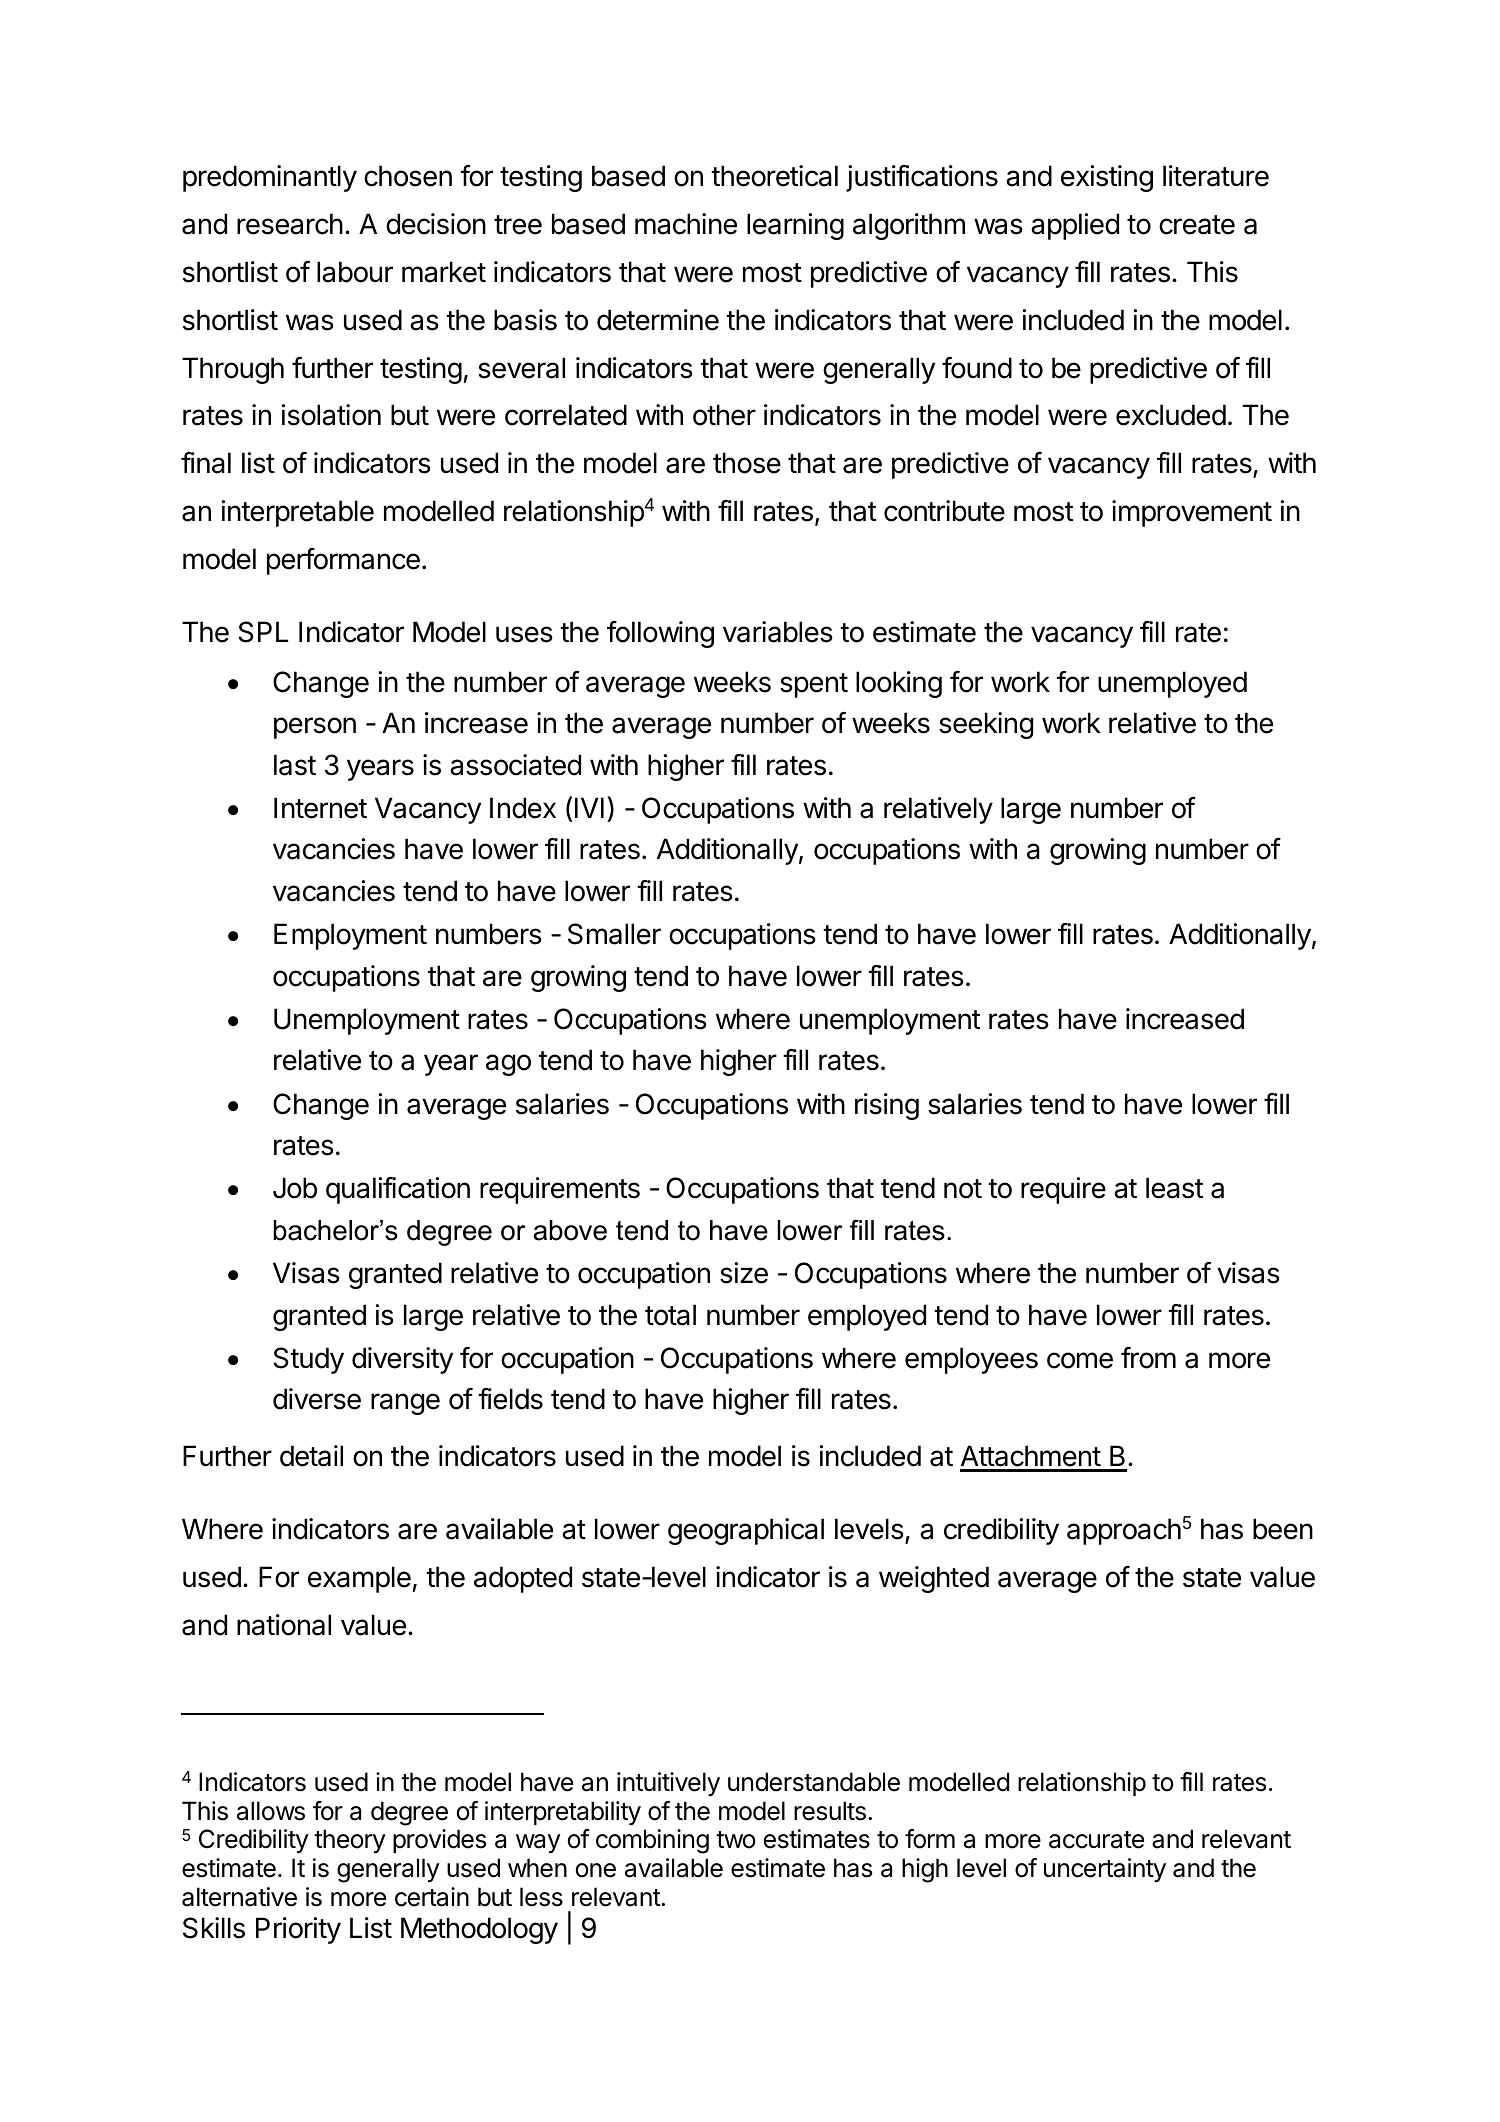 The height and width of the screenshot is (2122, 1500). What do you see at coordinates (1174, 1188) in the screenshot?
I see `least` at bounding box center [1174, 1188].
